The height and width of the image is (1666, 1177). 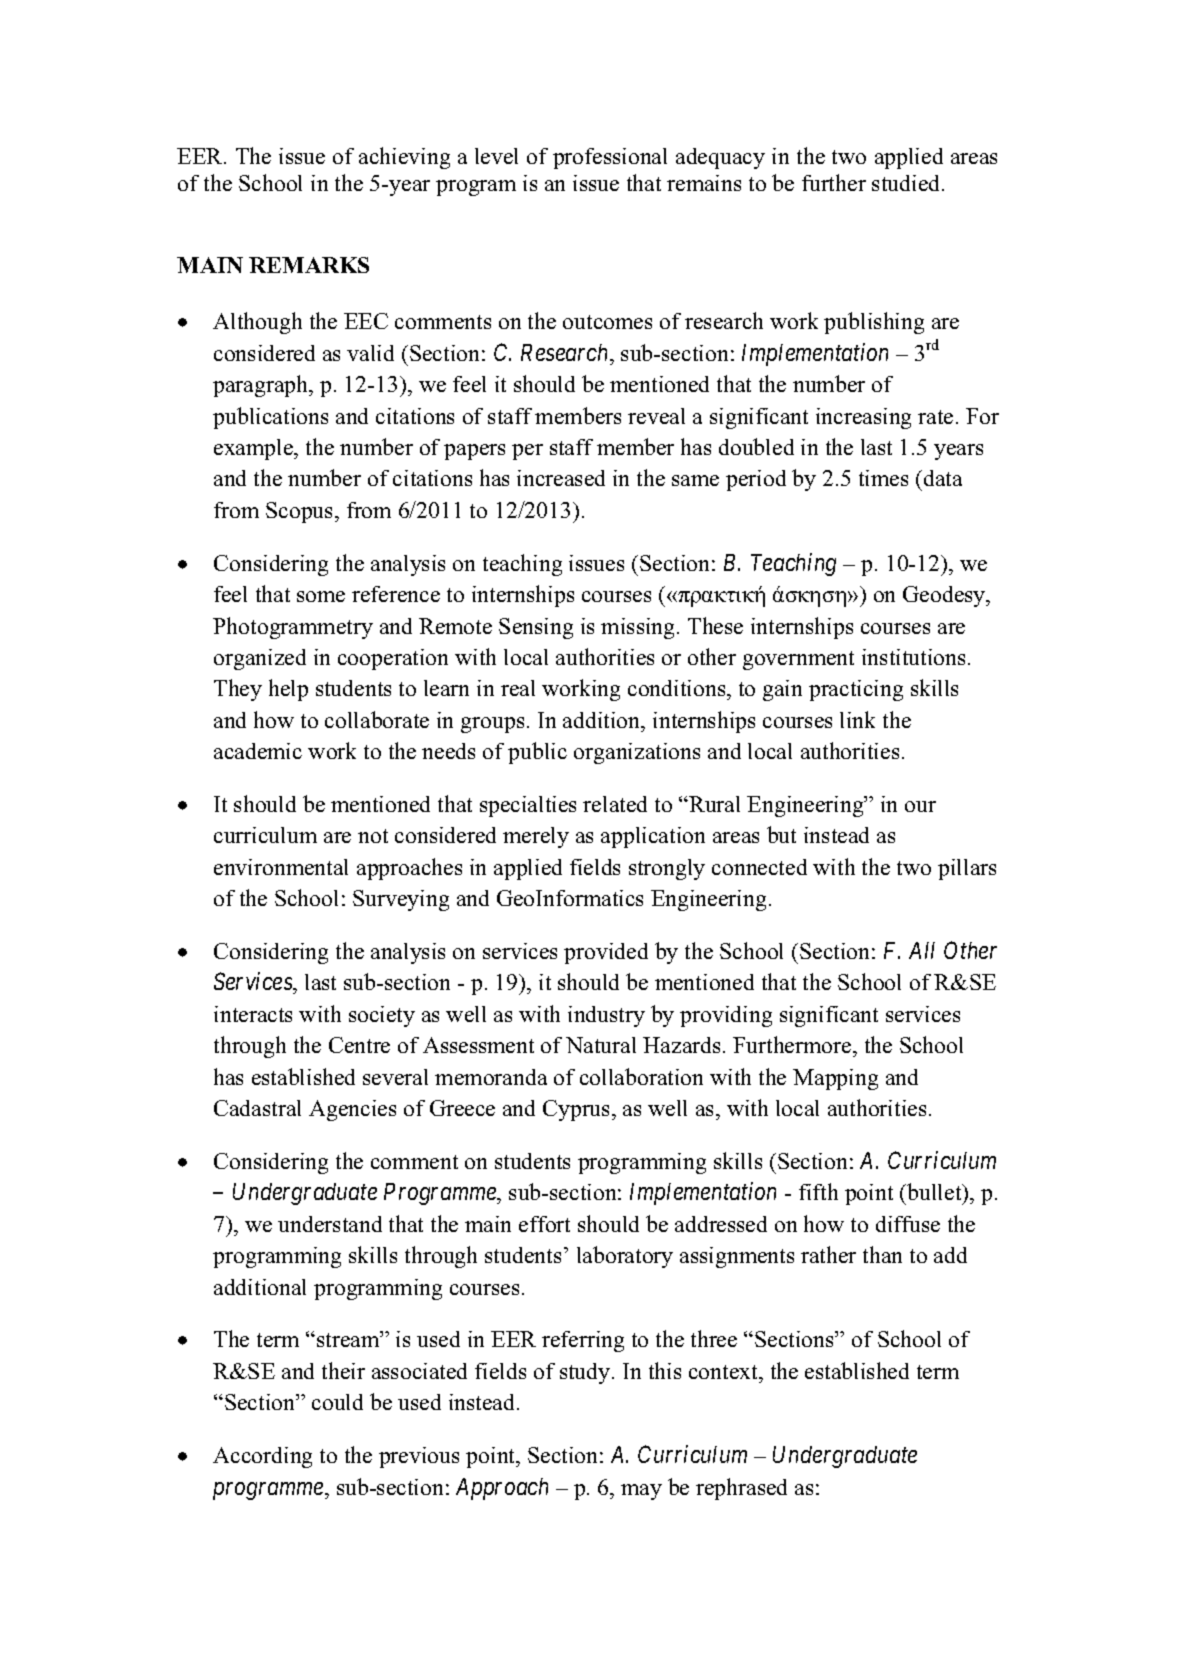 What do you see at coordinates (907, 183) in the image?
I see `studied` at bounding box center [907, 183].
